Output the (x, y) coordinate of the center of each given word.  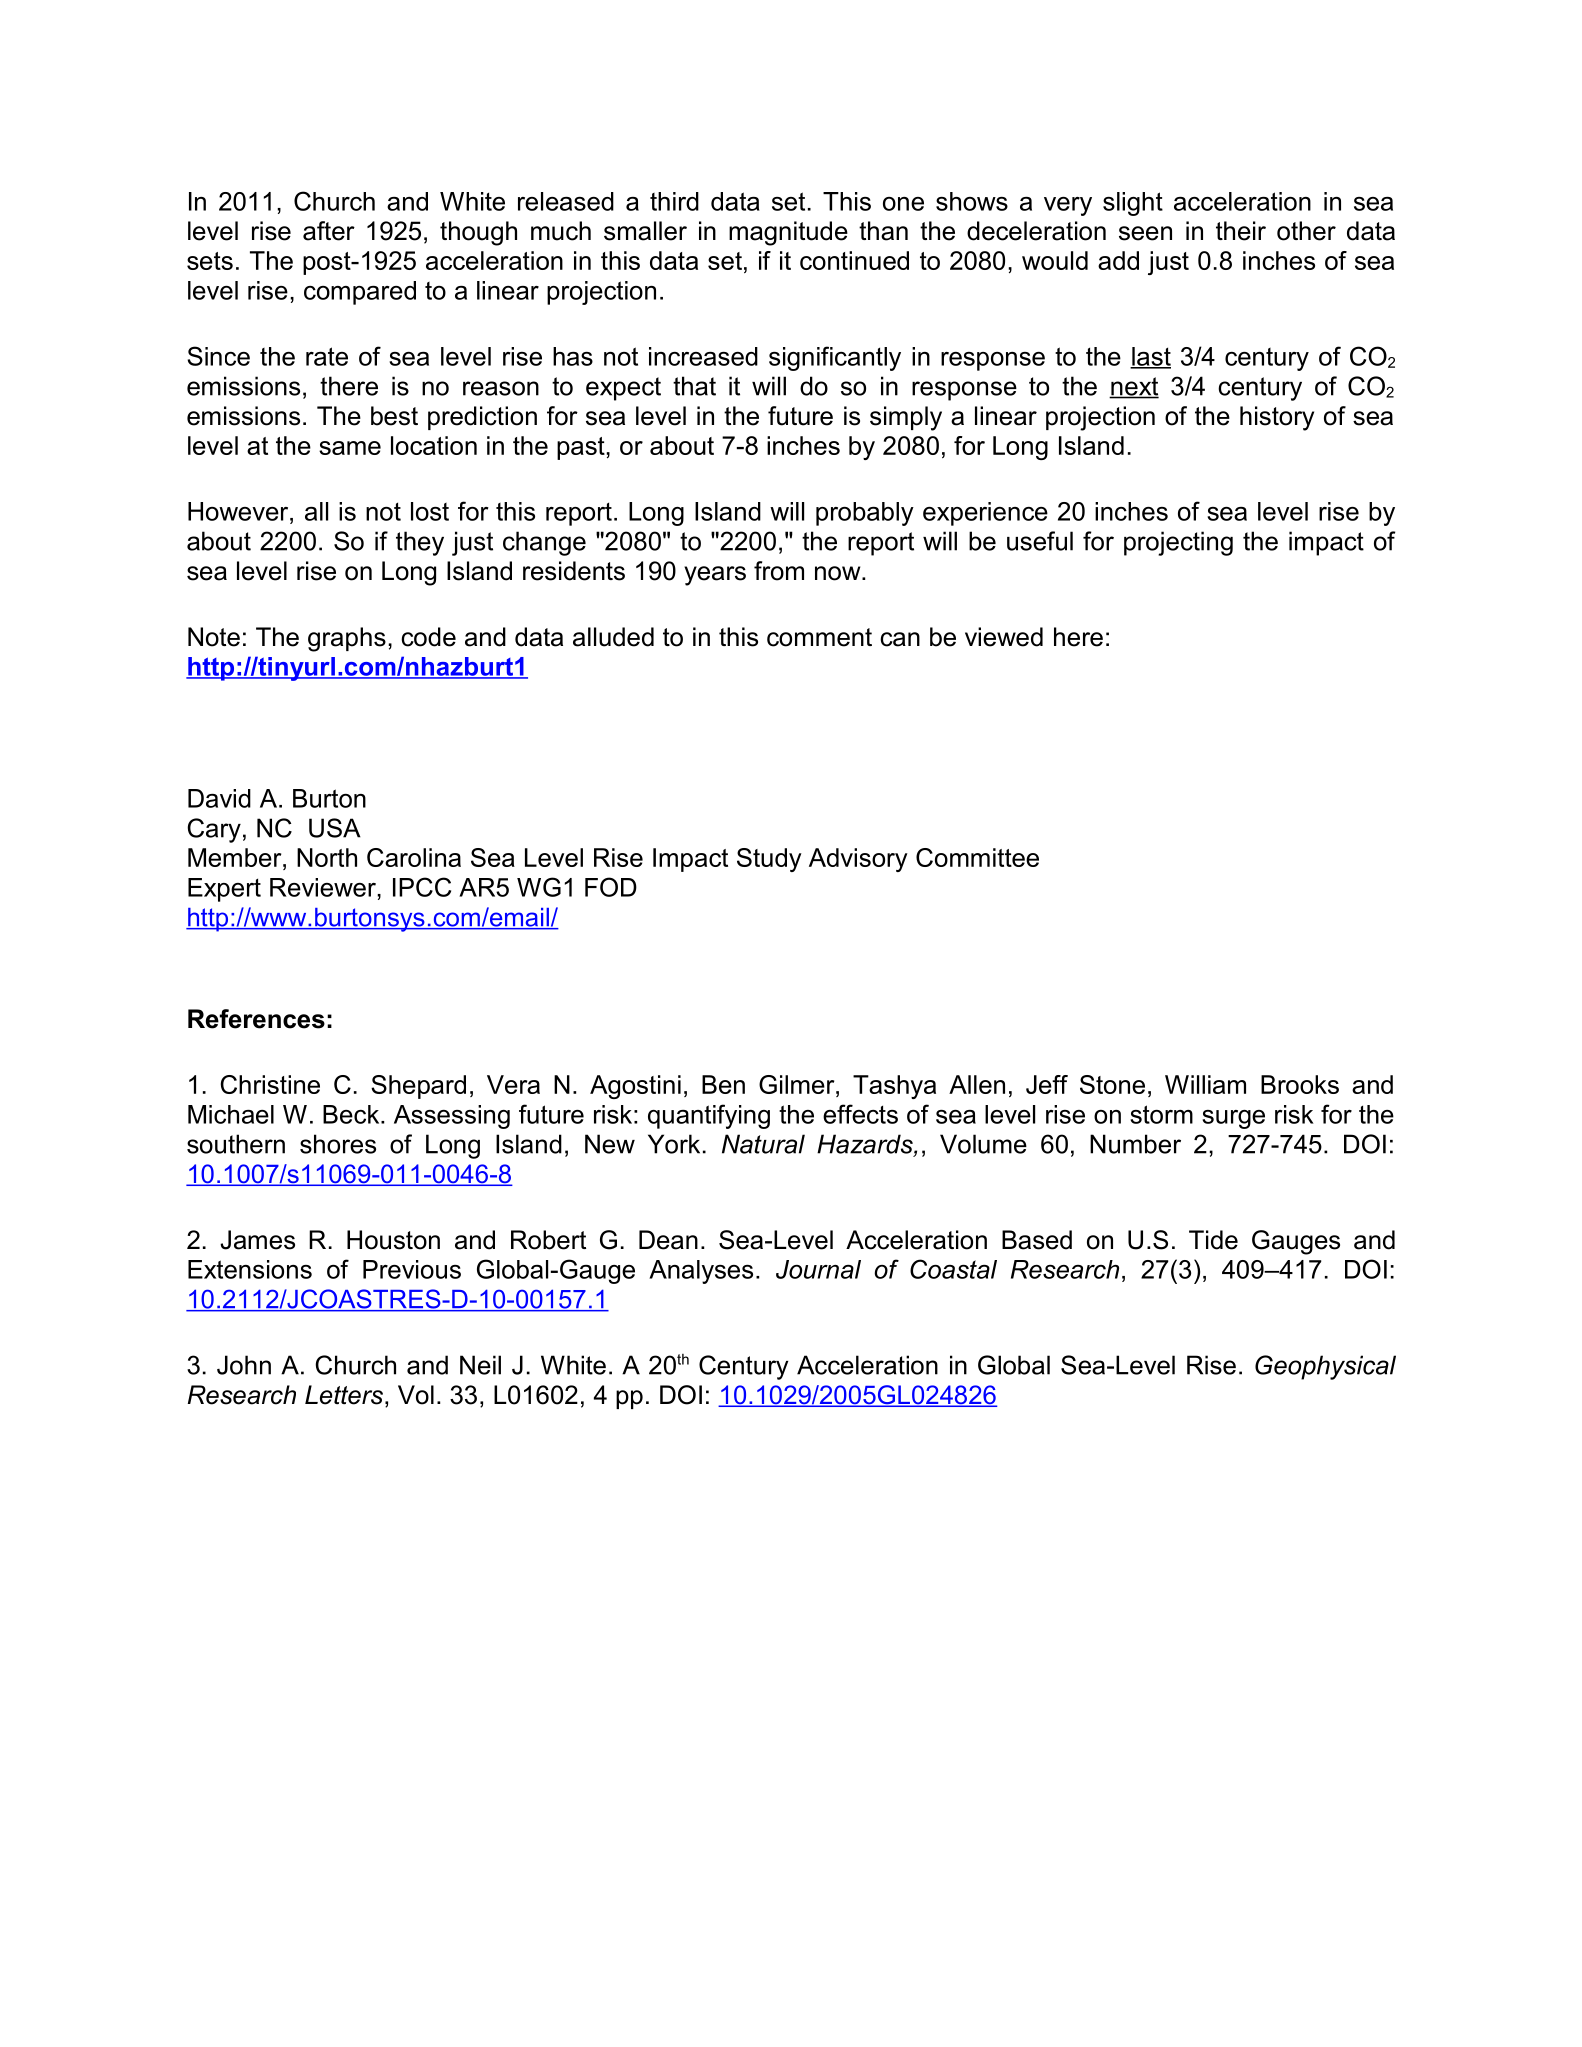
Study (769, 860)
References (256, 1019)
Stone (1112, 1084)
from (779, 571)
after (329, 231)
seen (1145, 233)
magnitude (788, 233)
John (244, 1365)
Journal (818, 1269)
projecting (1178, 543)
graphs (347, 639)
